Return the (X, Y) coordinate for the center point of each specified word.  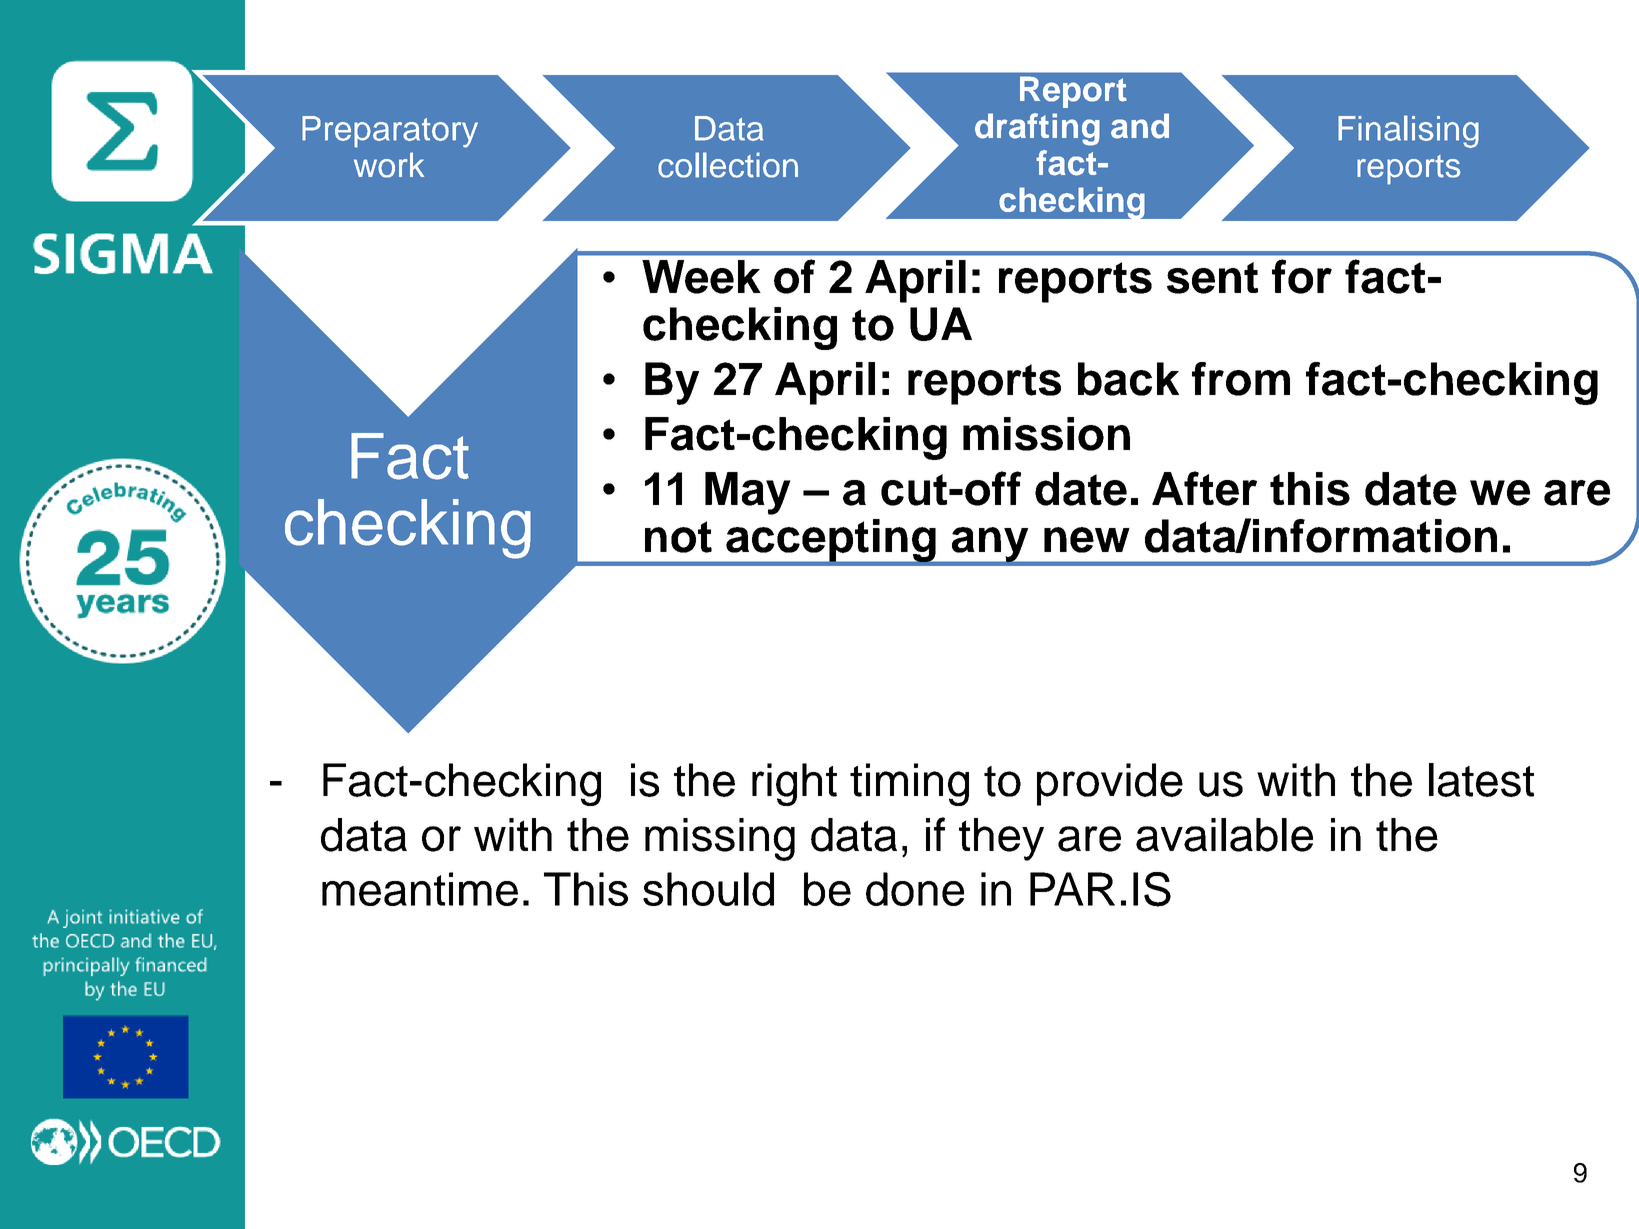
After (1204, 488)
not (678, 537)
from (1241, 379)
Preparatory (390, 132)
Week (701, 277)
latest (1481, 780)
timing (909, 784)
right (794, 784)
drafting (1037, 129)
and (1140, 126)
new (1087, 540)
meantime (420, 889)
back (1128, 379)
